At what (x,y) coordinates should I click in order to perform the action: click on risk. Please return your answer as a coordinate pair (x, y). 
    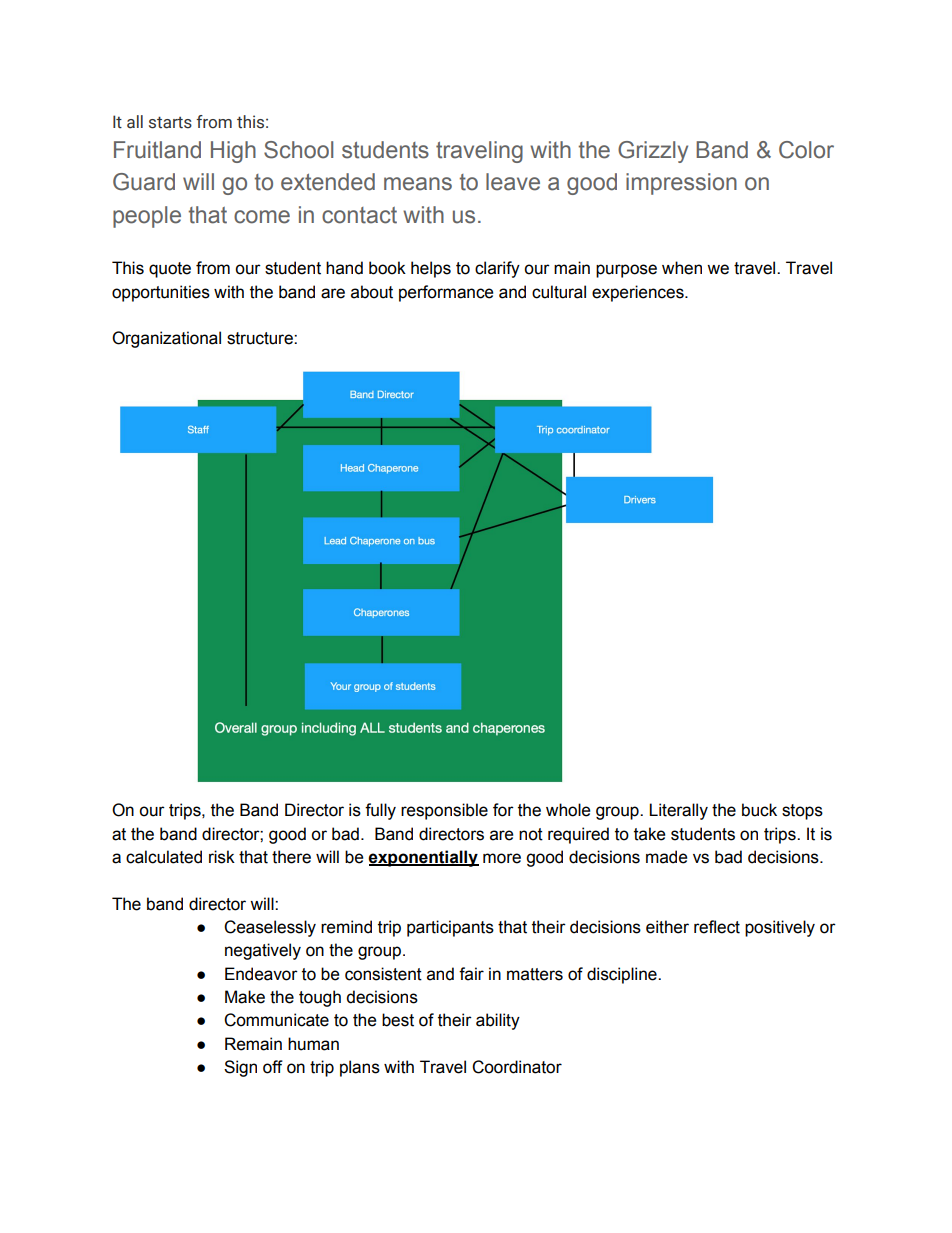
    Looking at the image, I should click on (222, 857).
